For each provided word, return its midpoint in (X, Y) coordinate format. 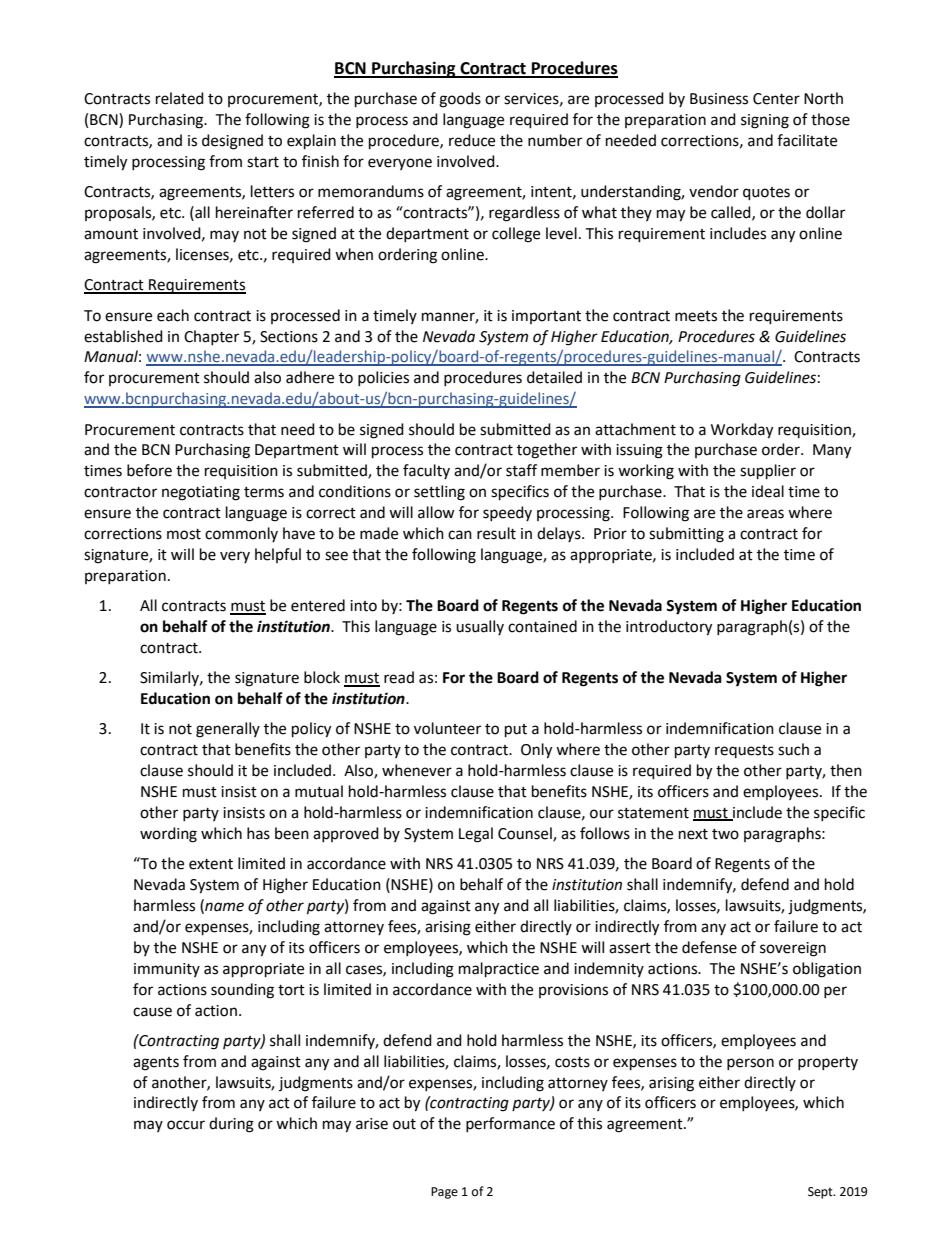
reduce (472, 140)
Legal (476, 835)
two (725, 834)
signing (765, 121)
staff (521, 470)
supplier (768, 472)
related (180, 98)
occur (186, 1125)
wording (168, 835)
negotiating (201, 493)
